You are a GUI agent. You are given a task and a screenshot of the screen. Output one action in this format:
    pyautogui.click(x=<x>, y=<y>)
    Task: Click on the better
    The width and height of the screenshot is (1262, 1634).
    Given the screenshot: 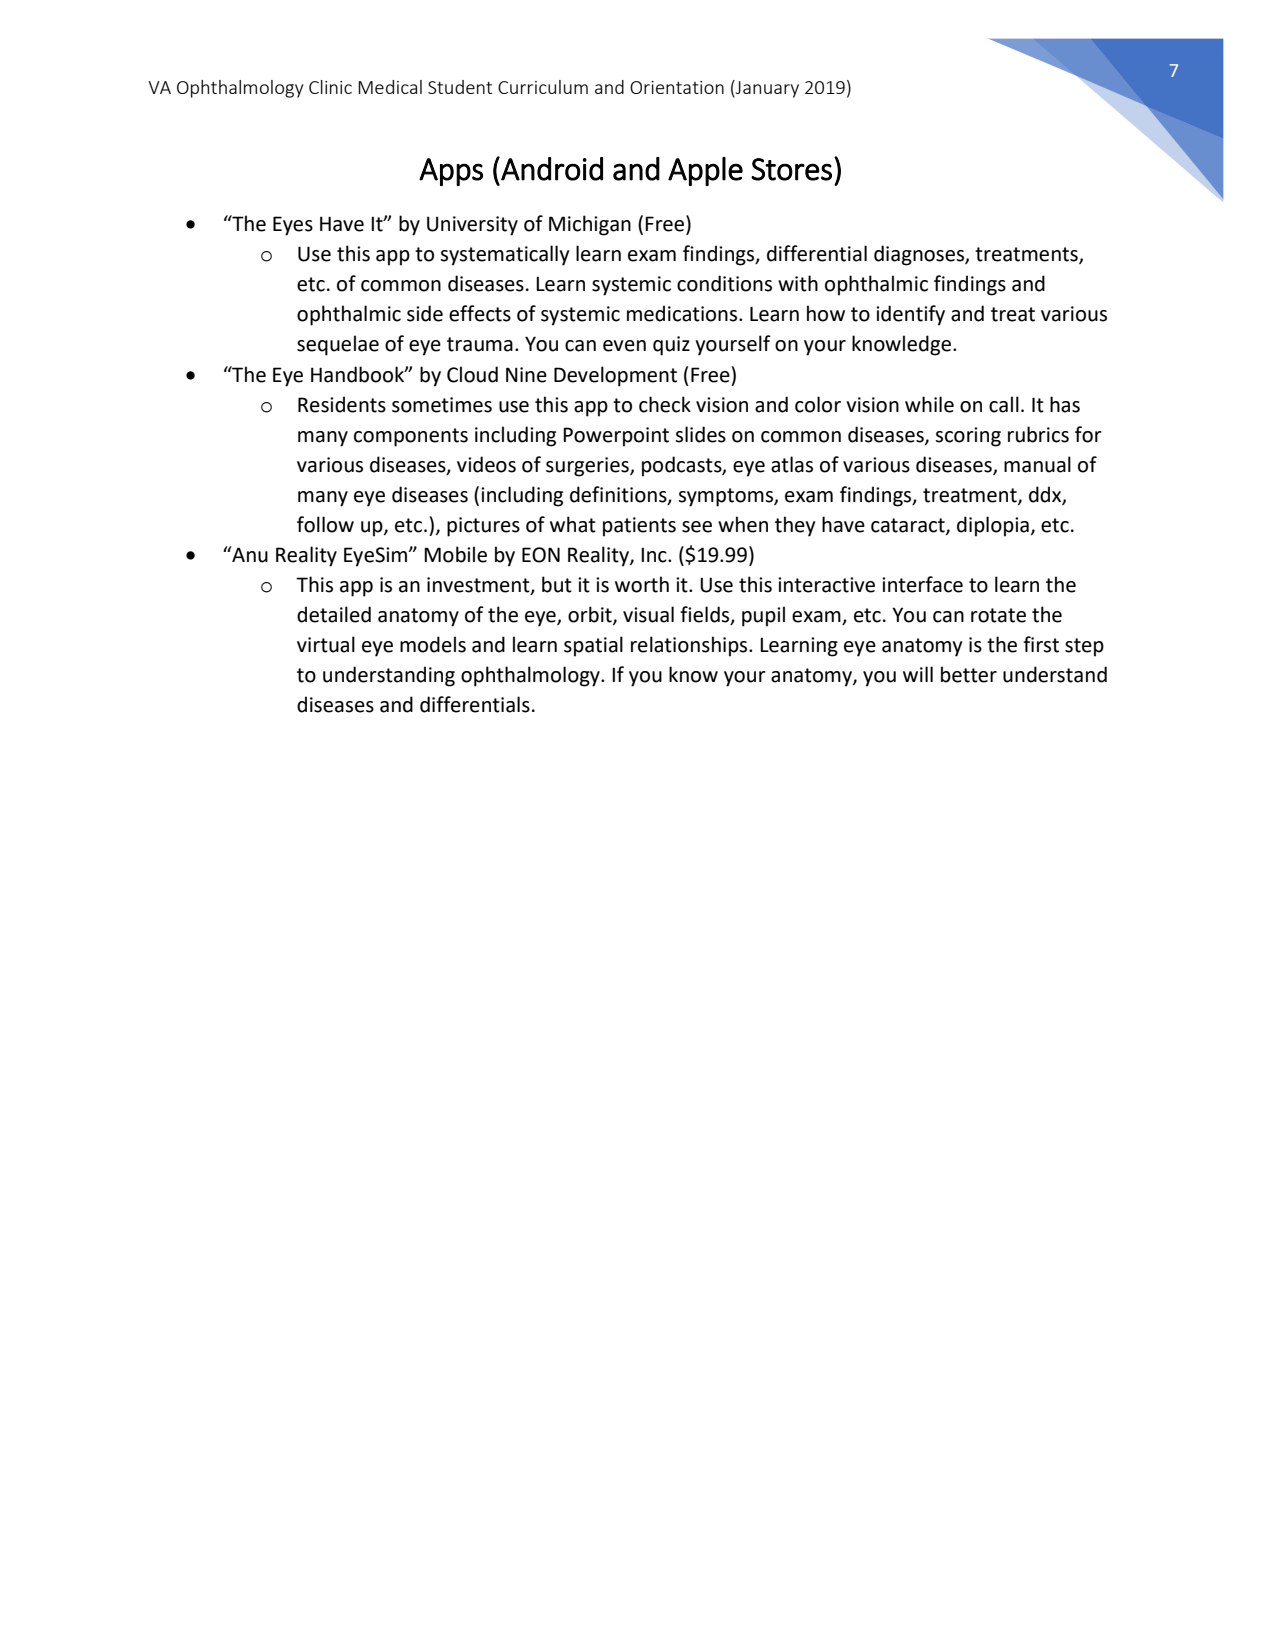 What is the action you would take?
    pyautogui.click(x=969, y=674)
